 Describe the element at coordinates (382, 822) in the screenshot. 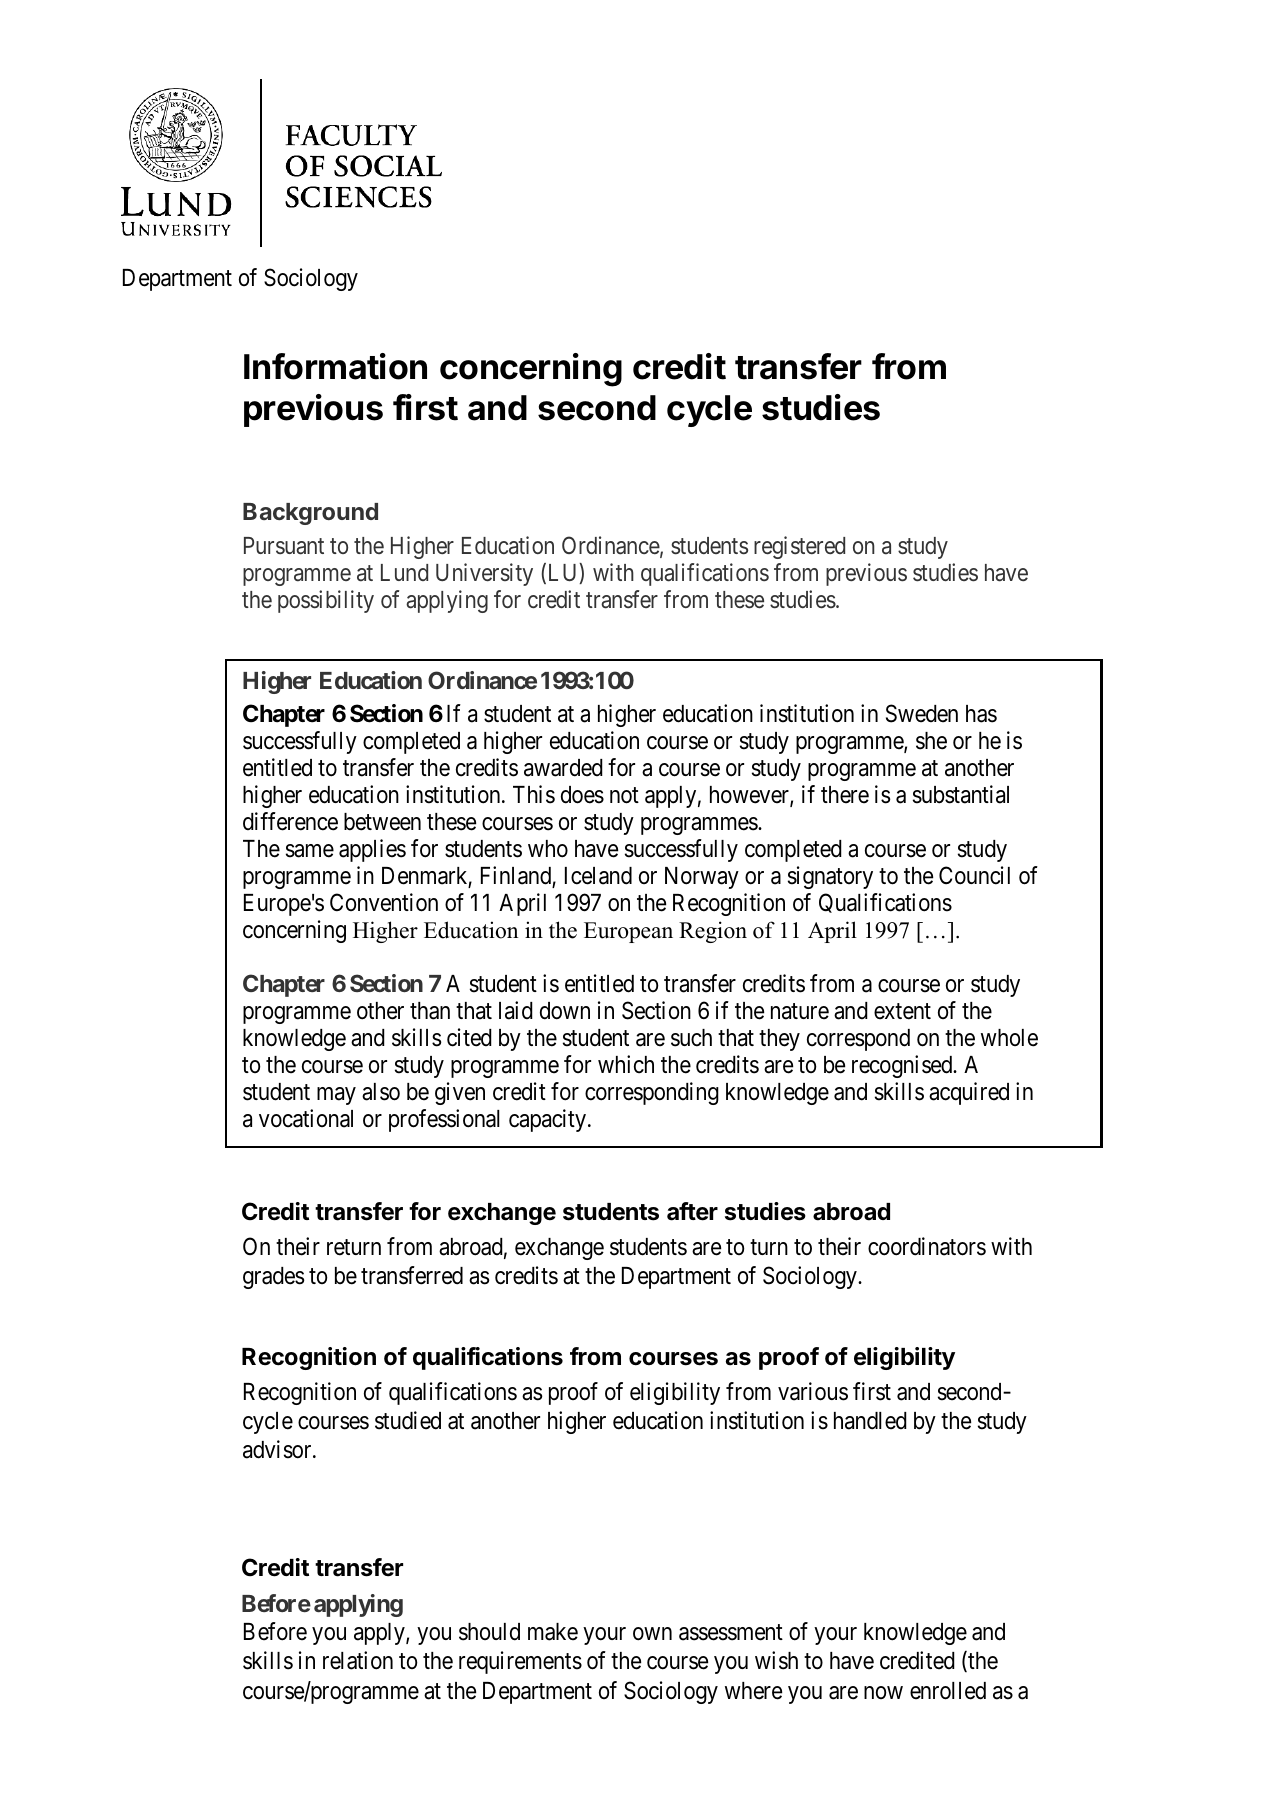

I see `between` at that location.
